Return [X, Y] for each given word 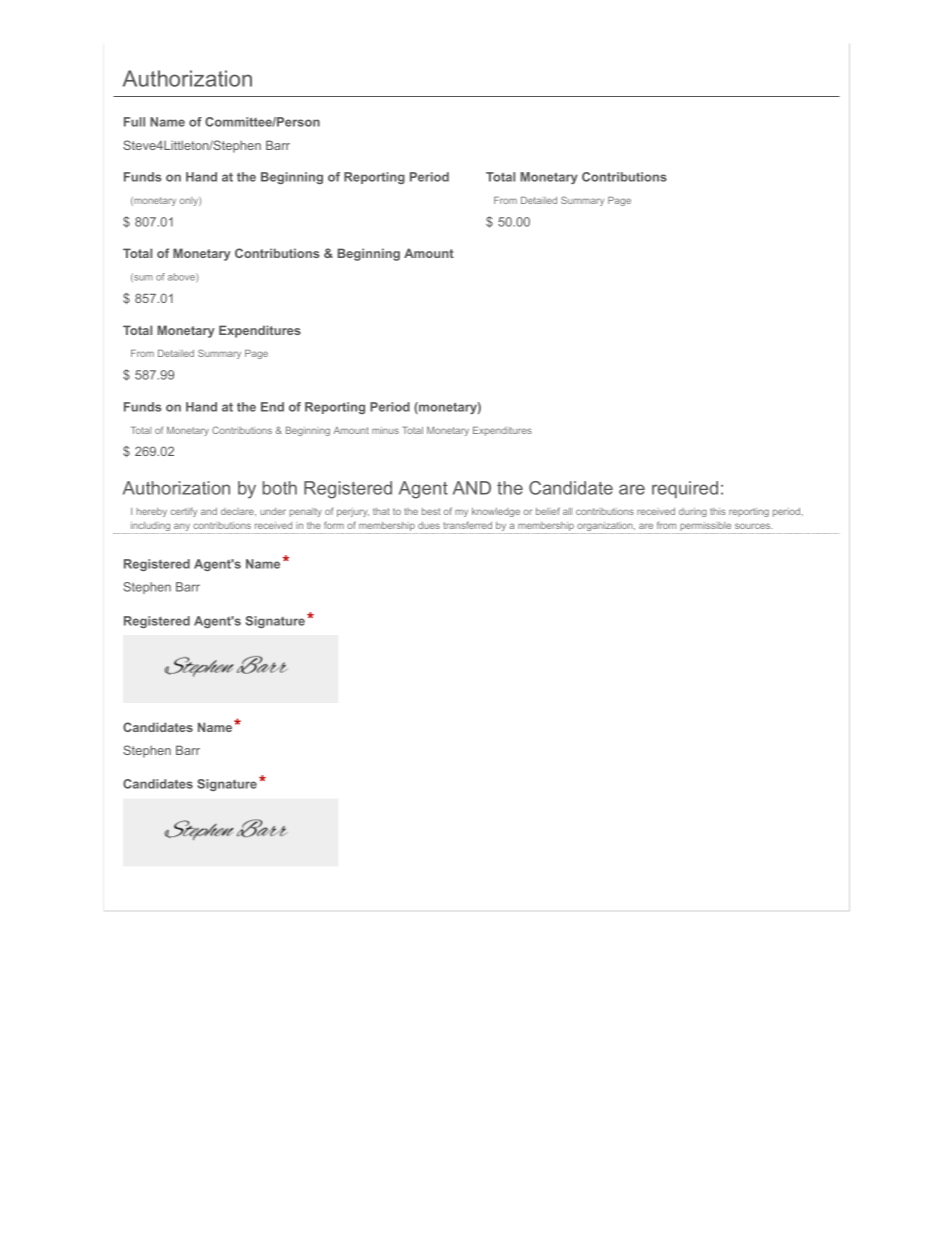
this [718, 511]
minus [385, 430]
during [693, 512]
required [685, 489]
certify [184, 512]
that [381, 511]
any [182, 528]
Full [134, 122]
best [431, 511]
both [280, 488]
